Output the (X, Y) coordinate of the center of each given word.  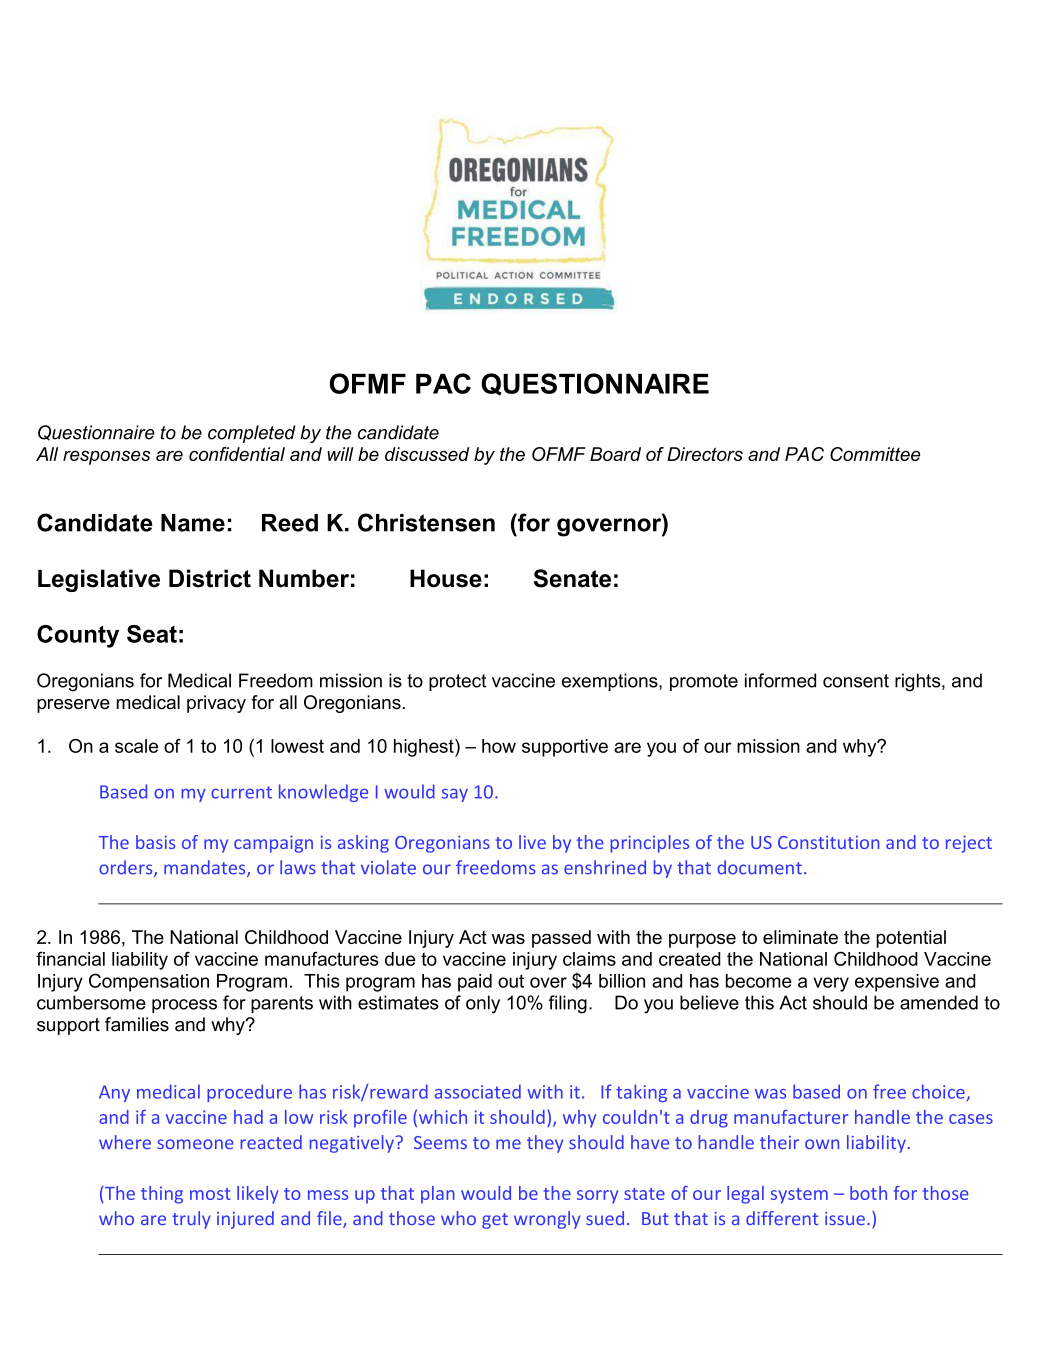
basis (155, 842)
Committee (875, 454)
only (483, 1004)
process (184, 1006)
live (532, 842)
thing (162, 1195)
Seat (152, 634)
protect (457, 682)
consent (856, 681)
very (831, 984)
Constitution (828, 842)
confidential (237, 454)
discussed (427, 454)
